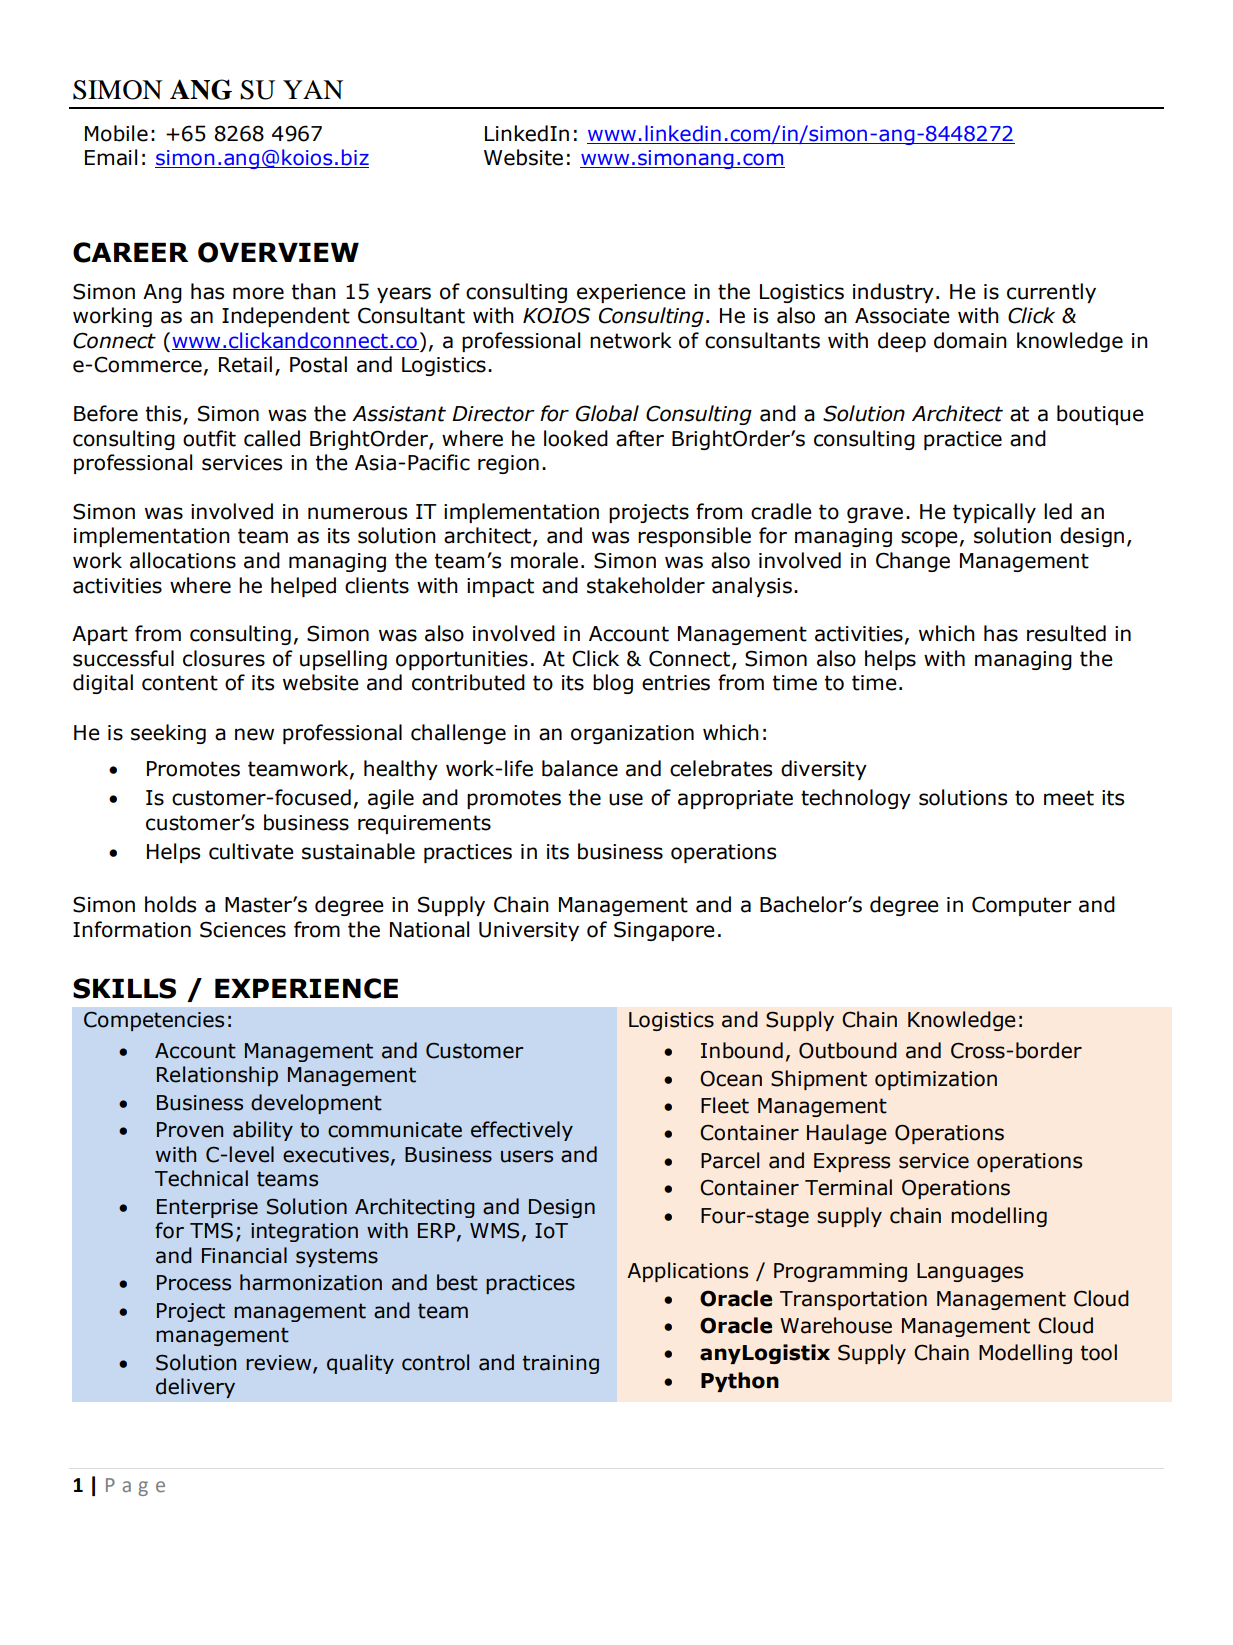 The height and width of the image is (1645, 1233). What do you see at coordinates (254, 734) in the image?
I see `new` at bounding box center [254, 734].
